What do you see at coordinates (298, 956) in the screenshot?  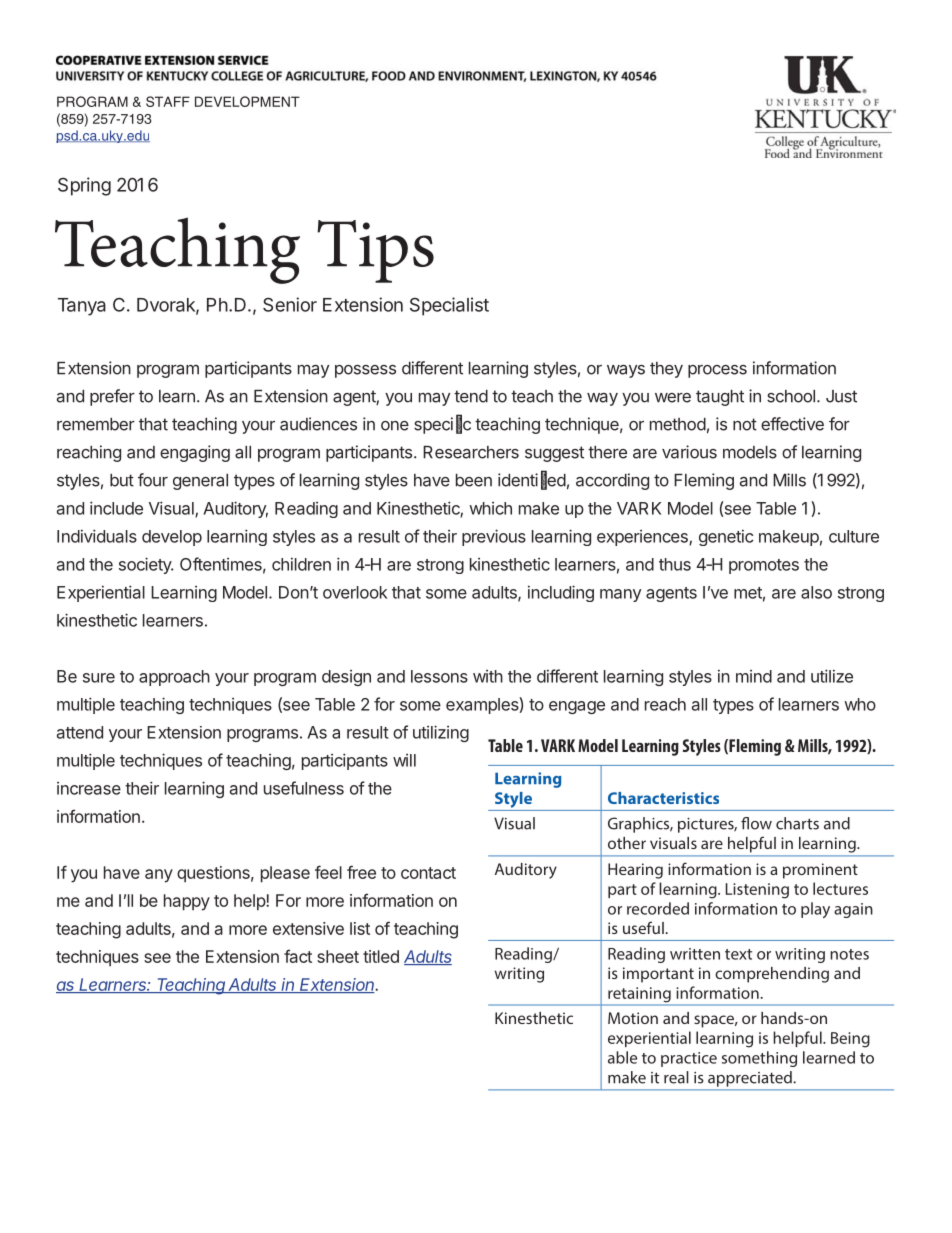 I see `fact` at bounding box center [298, 956].
